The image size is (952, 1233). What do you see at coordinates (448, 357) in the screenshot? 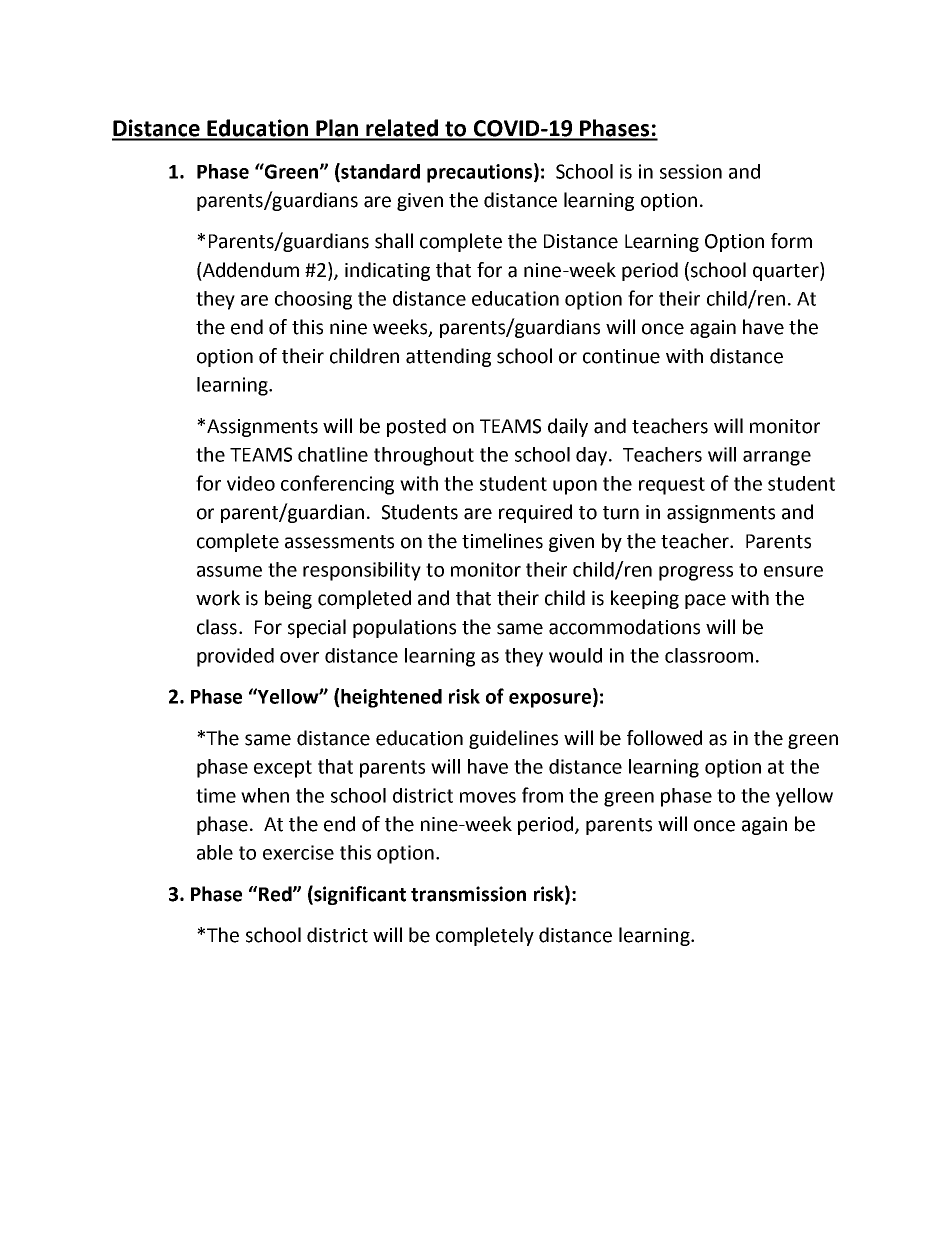
I see `attending` at bounding box center [448, 357].
